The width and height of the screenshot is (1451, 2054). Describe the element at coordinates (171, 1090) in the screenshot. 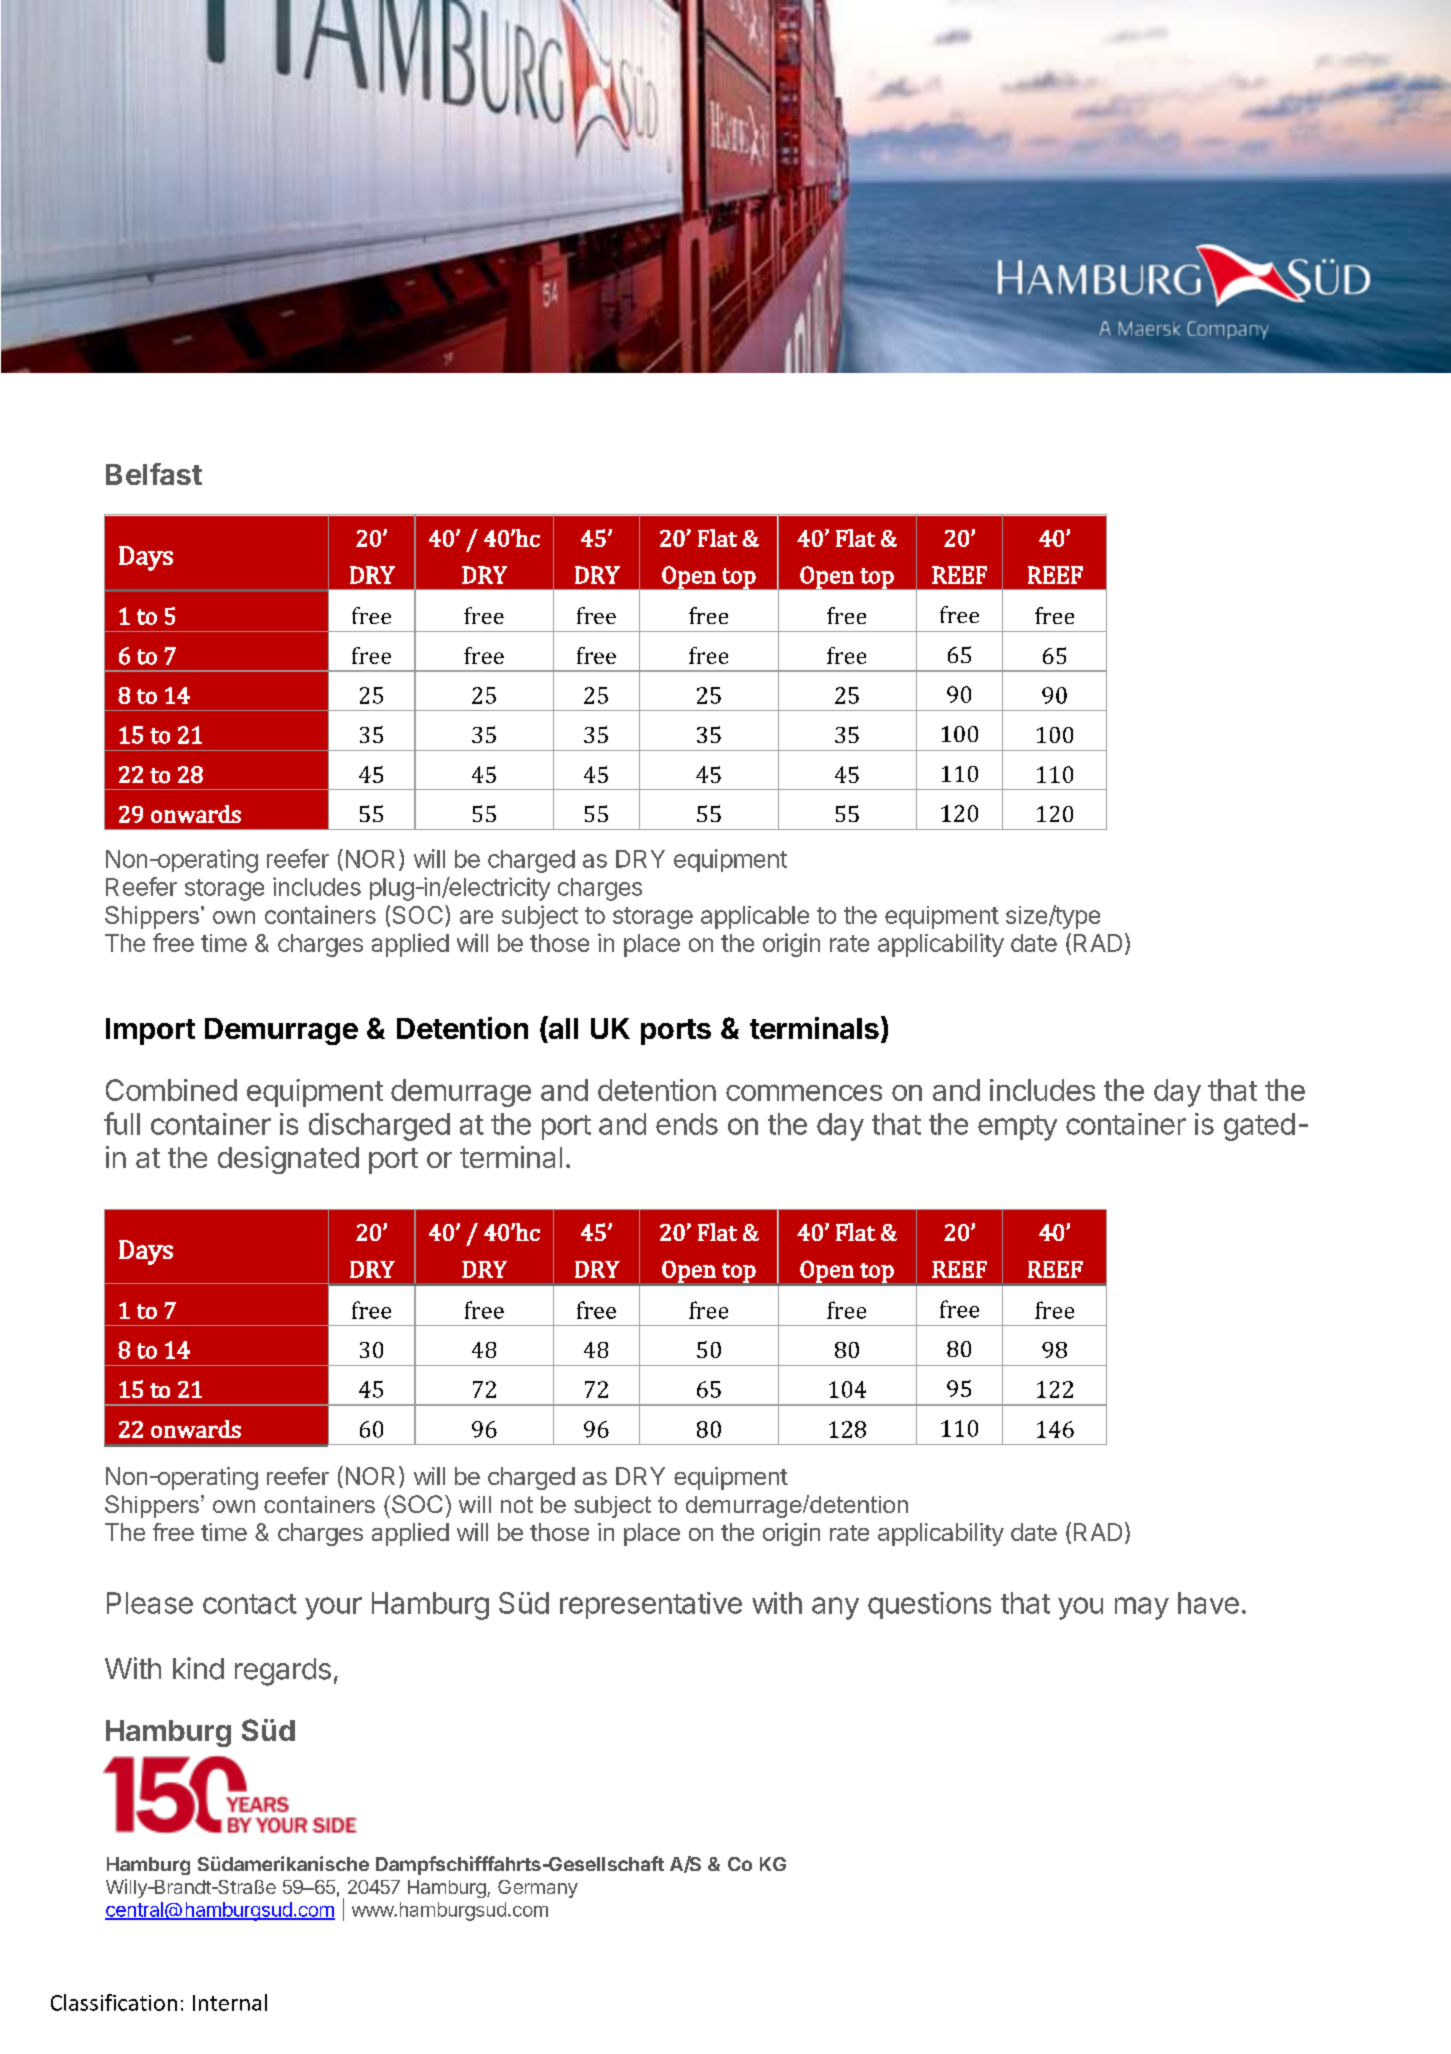

I see `Combined` at that location.
